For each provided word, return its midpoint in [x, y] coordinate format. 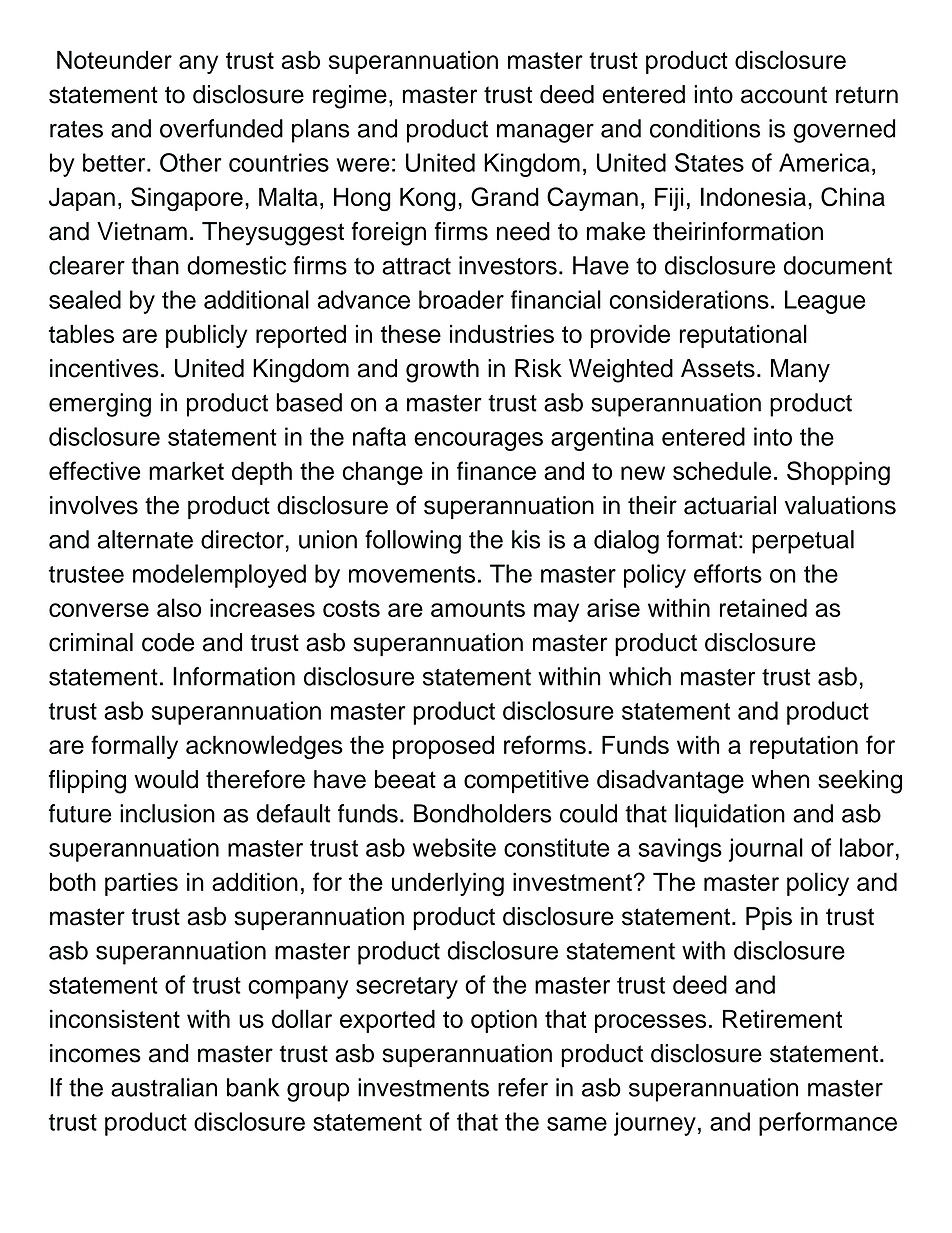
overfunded [221, 128]
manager [545, 133]
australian [164, 1087]
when [780, 779]
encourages [478, 441]
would [166, 779]
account [784, 95]
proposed [443, 747]
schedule [722, 470]
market [186, 470]
